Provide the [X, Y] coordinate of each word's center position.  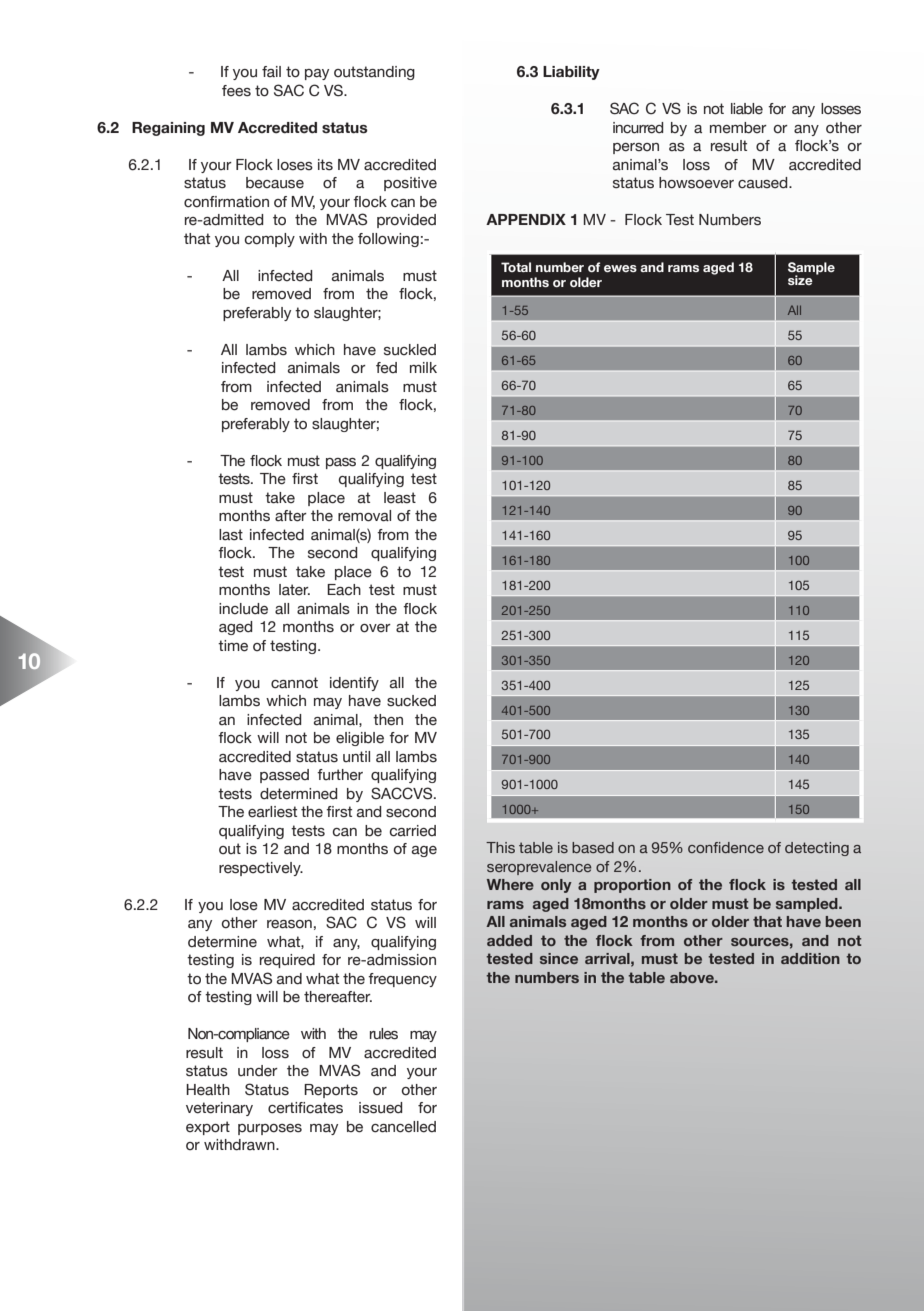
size [800, 280]
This [500, 847]
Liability [571, 73]
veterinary [219, 1109]
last [231, 535]
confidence [726, 847]
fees [236, 91]
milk [423, 367]
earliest [272, 812]
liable [747, 109]
